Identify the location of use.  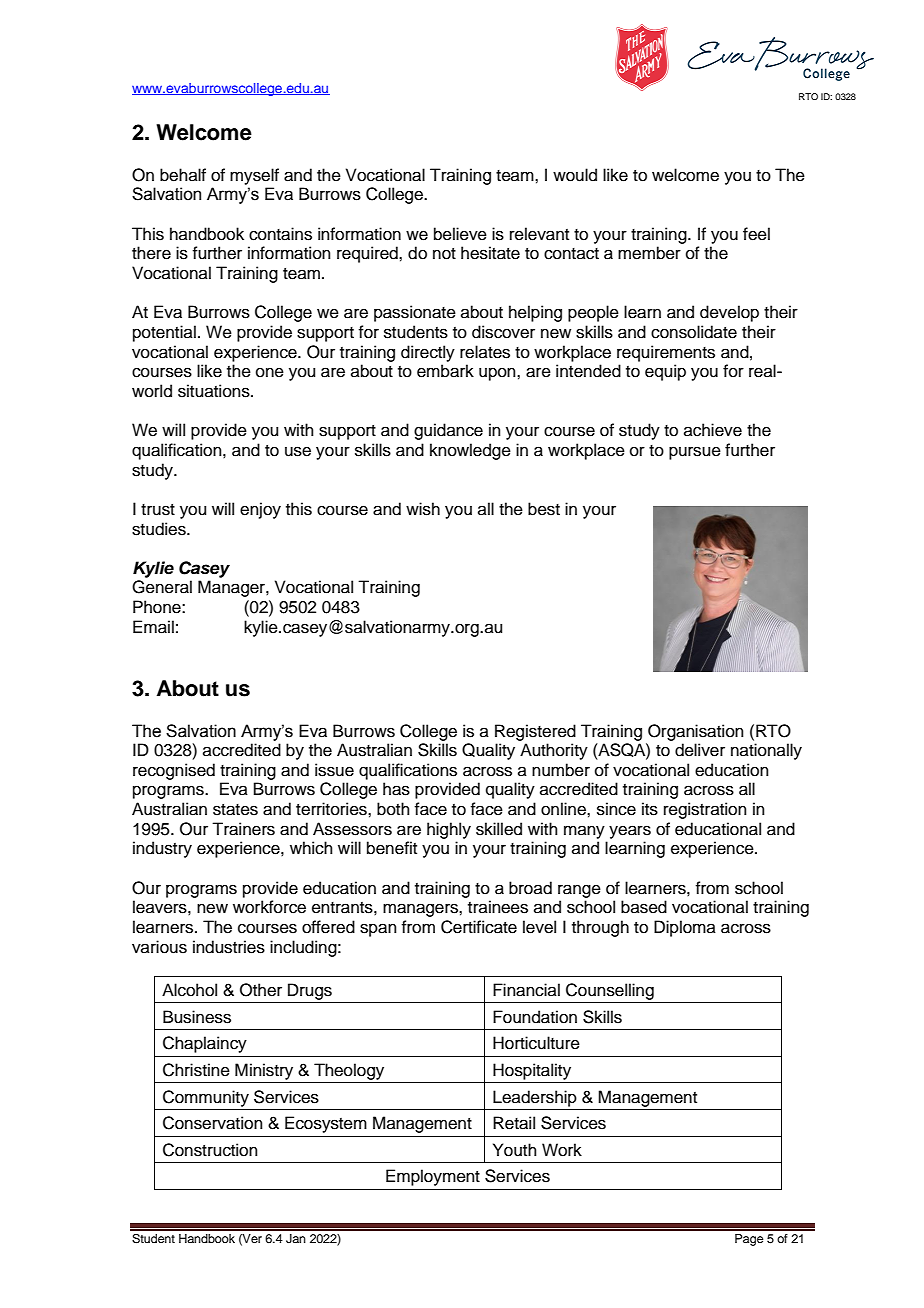
(298, 451).
